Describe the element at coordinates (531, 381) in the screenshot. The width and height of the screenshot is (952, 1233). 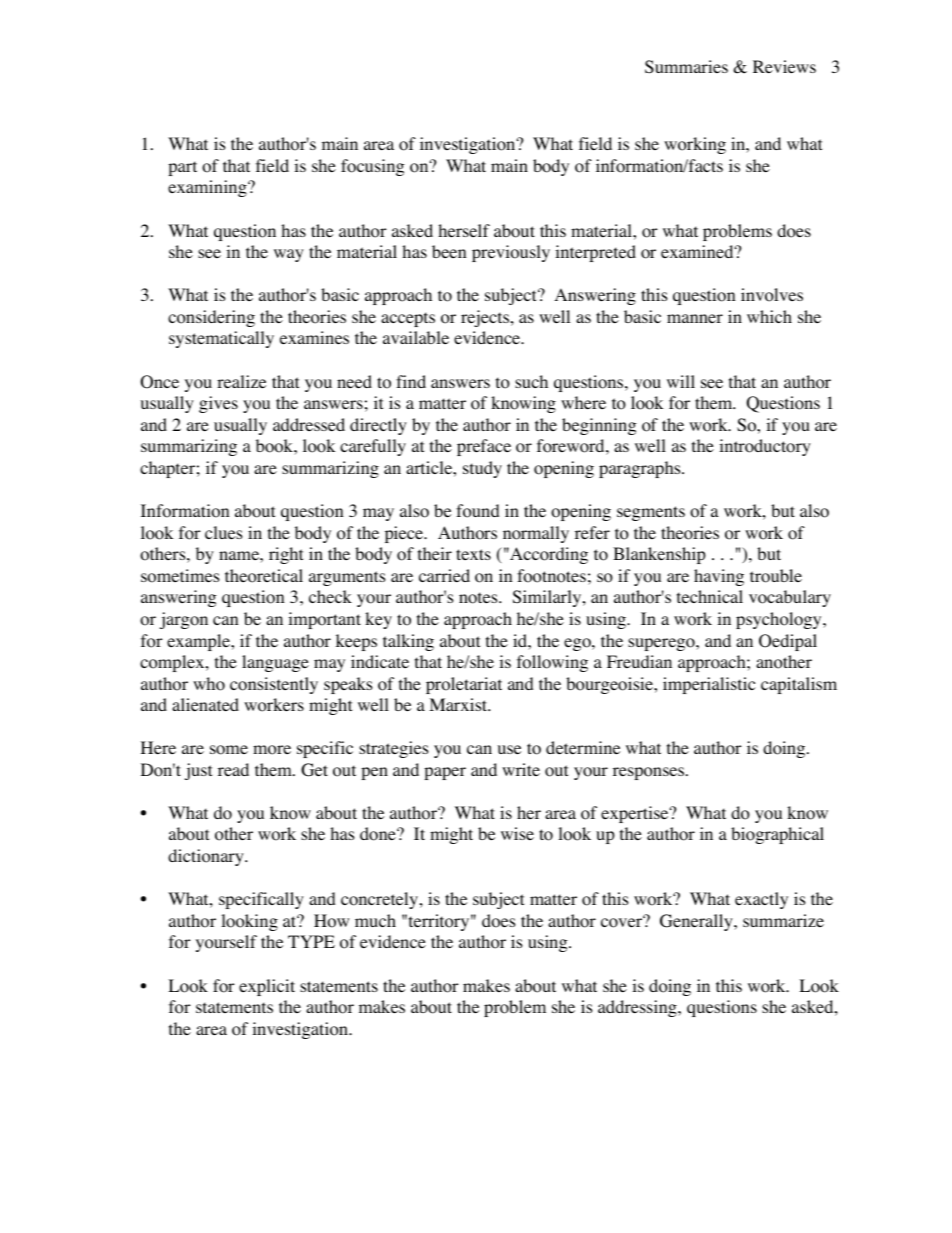
I see `such` at that location.
